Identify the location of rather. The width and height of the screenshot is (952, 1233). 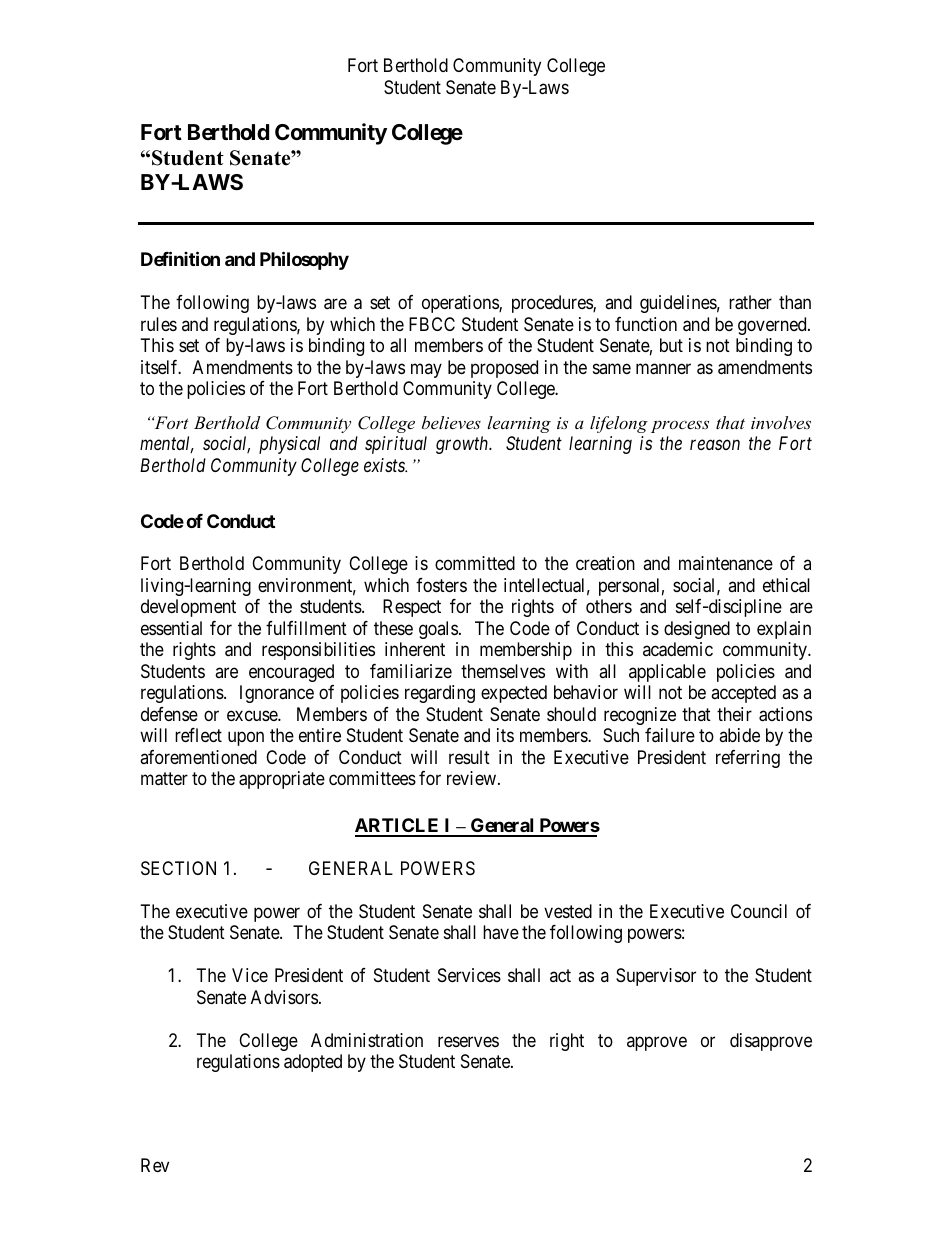
(750, 302).
